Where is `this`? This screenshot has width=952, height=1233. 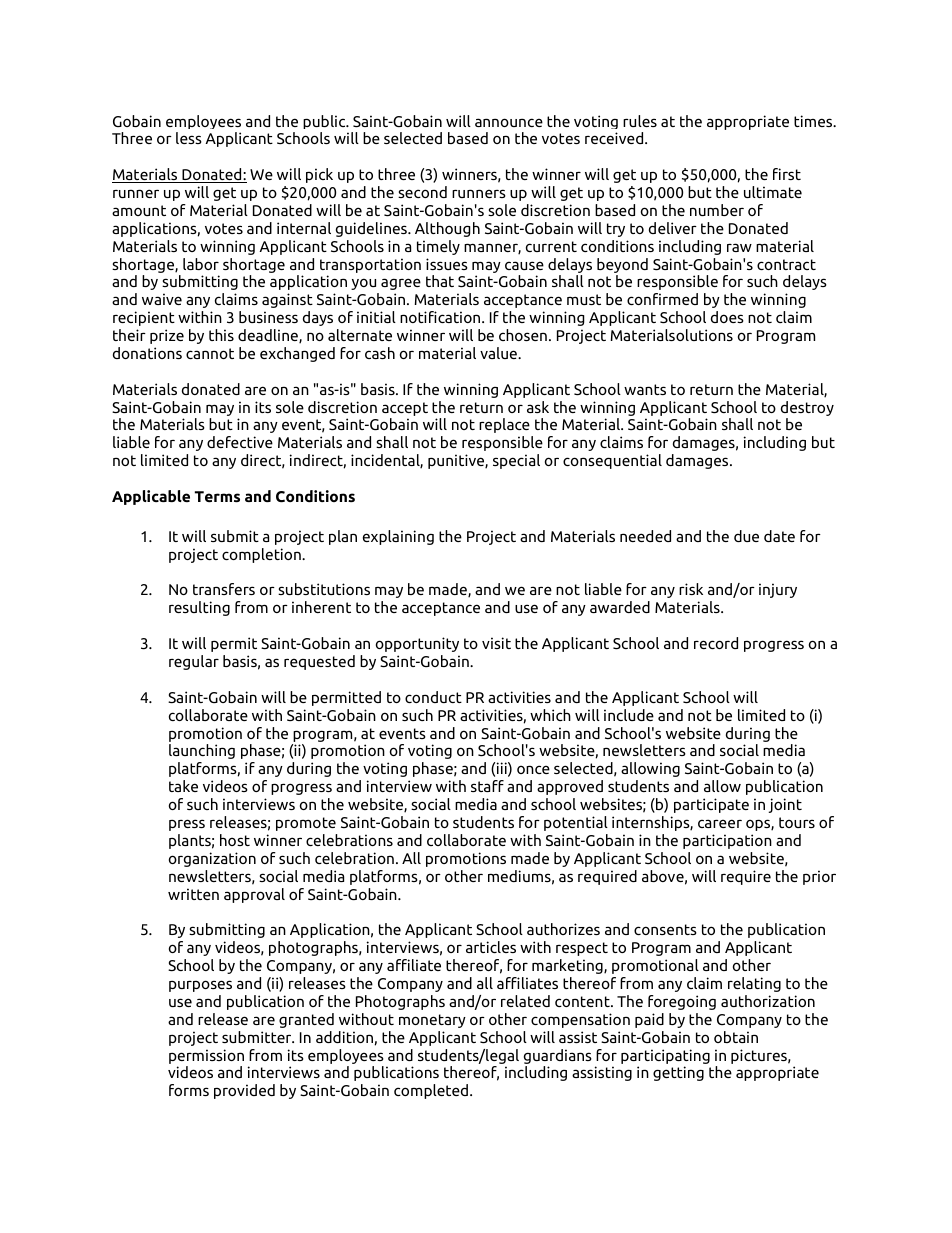
this is located at coordinates (221, 335).
